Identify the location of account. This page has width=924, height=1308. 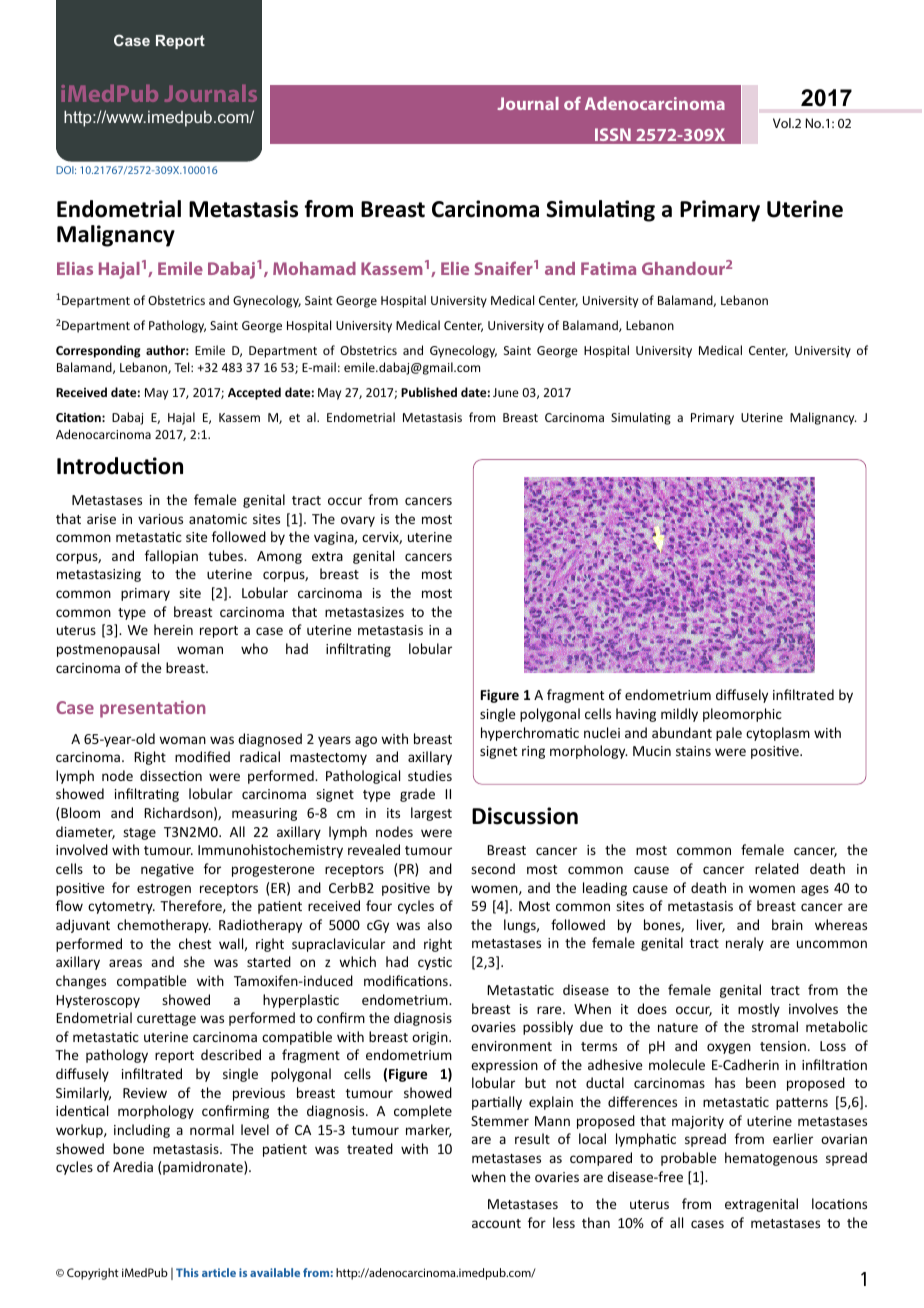
(496, 1223).
